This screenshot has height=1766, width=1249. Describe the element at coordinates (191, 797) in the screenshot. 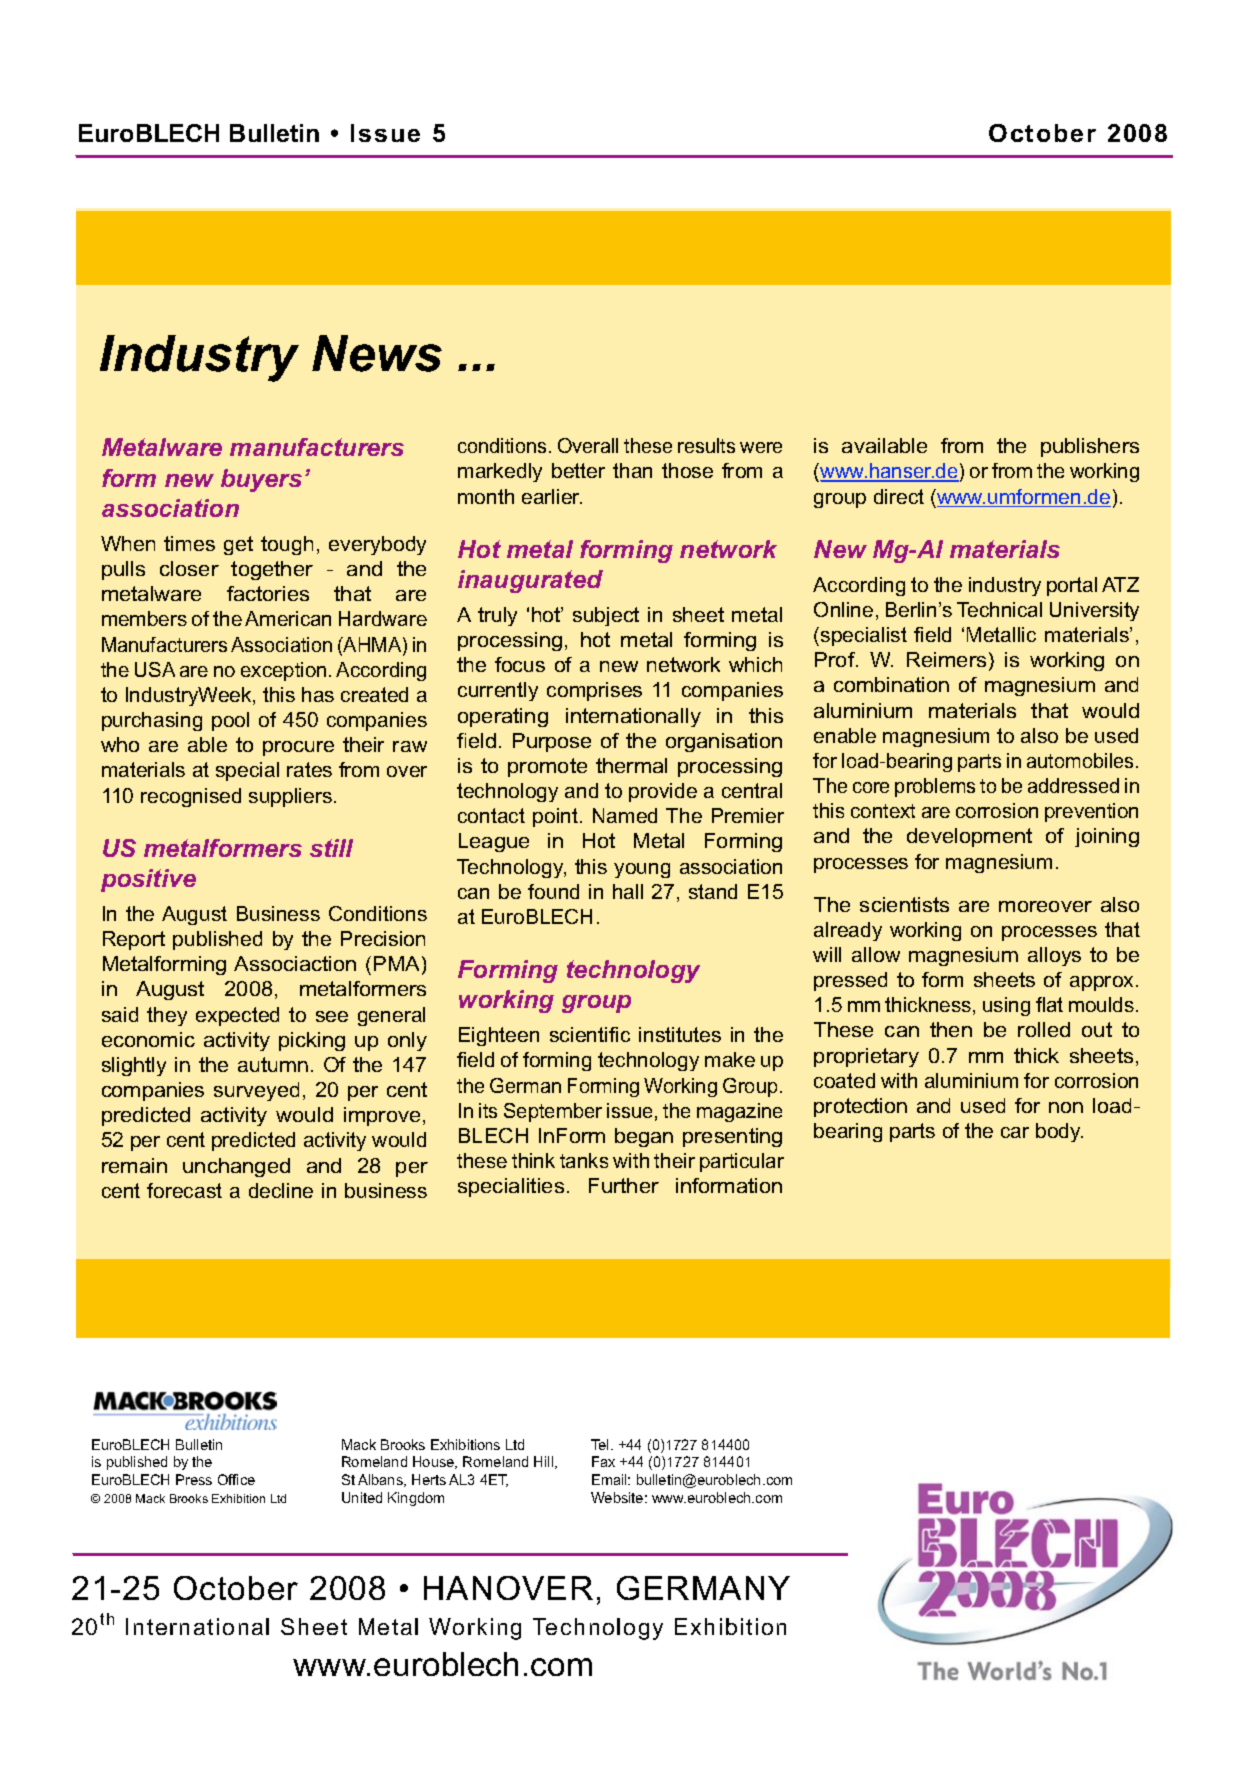

I see `recognised` at that location.
